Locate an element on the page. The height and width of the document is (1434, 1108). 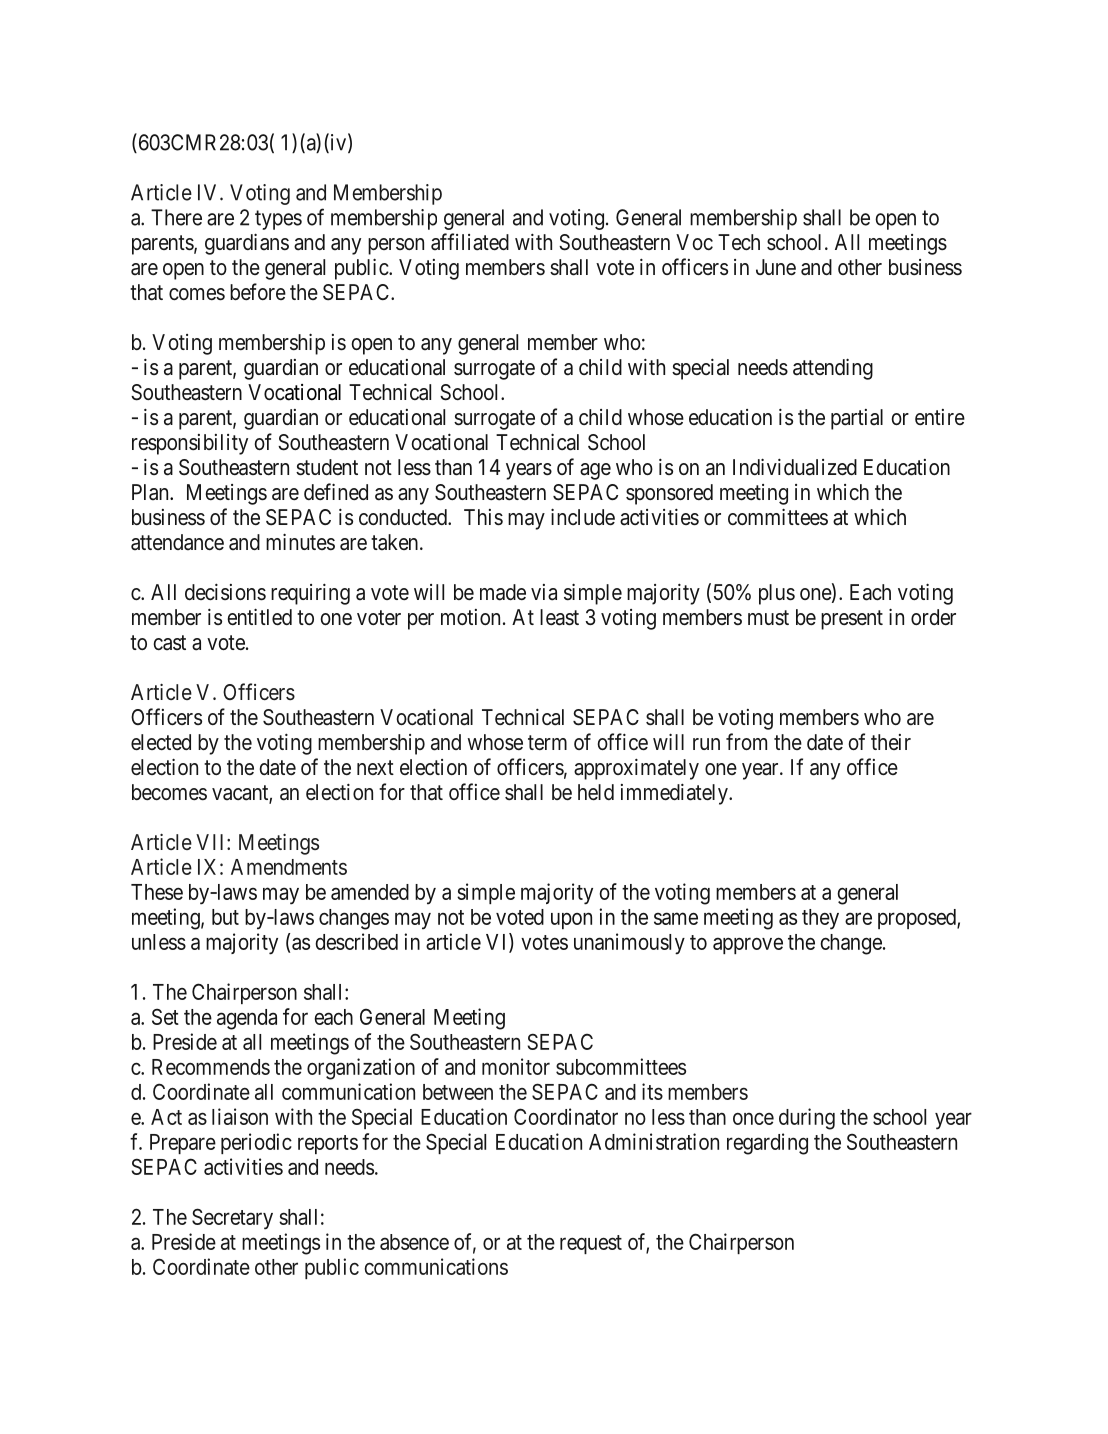
present is located at coordinates (852, 620).
